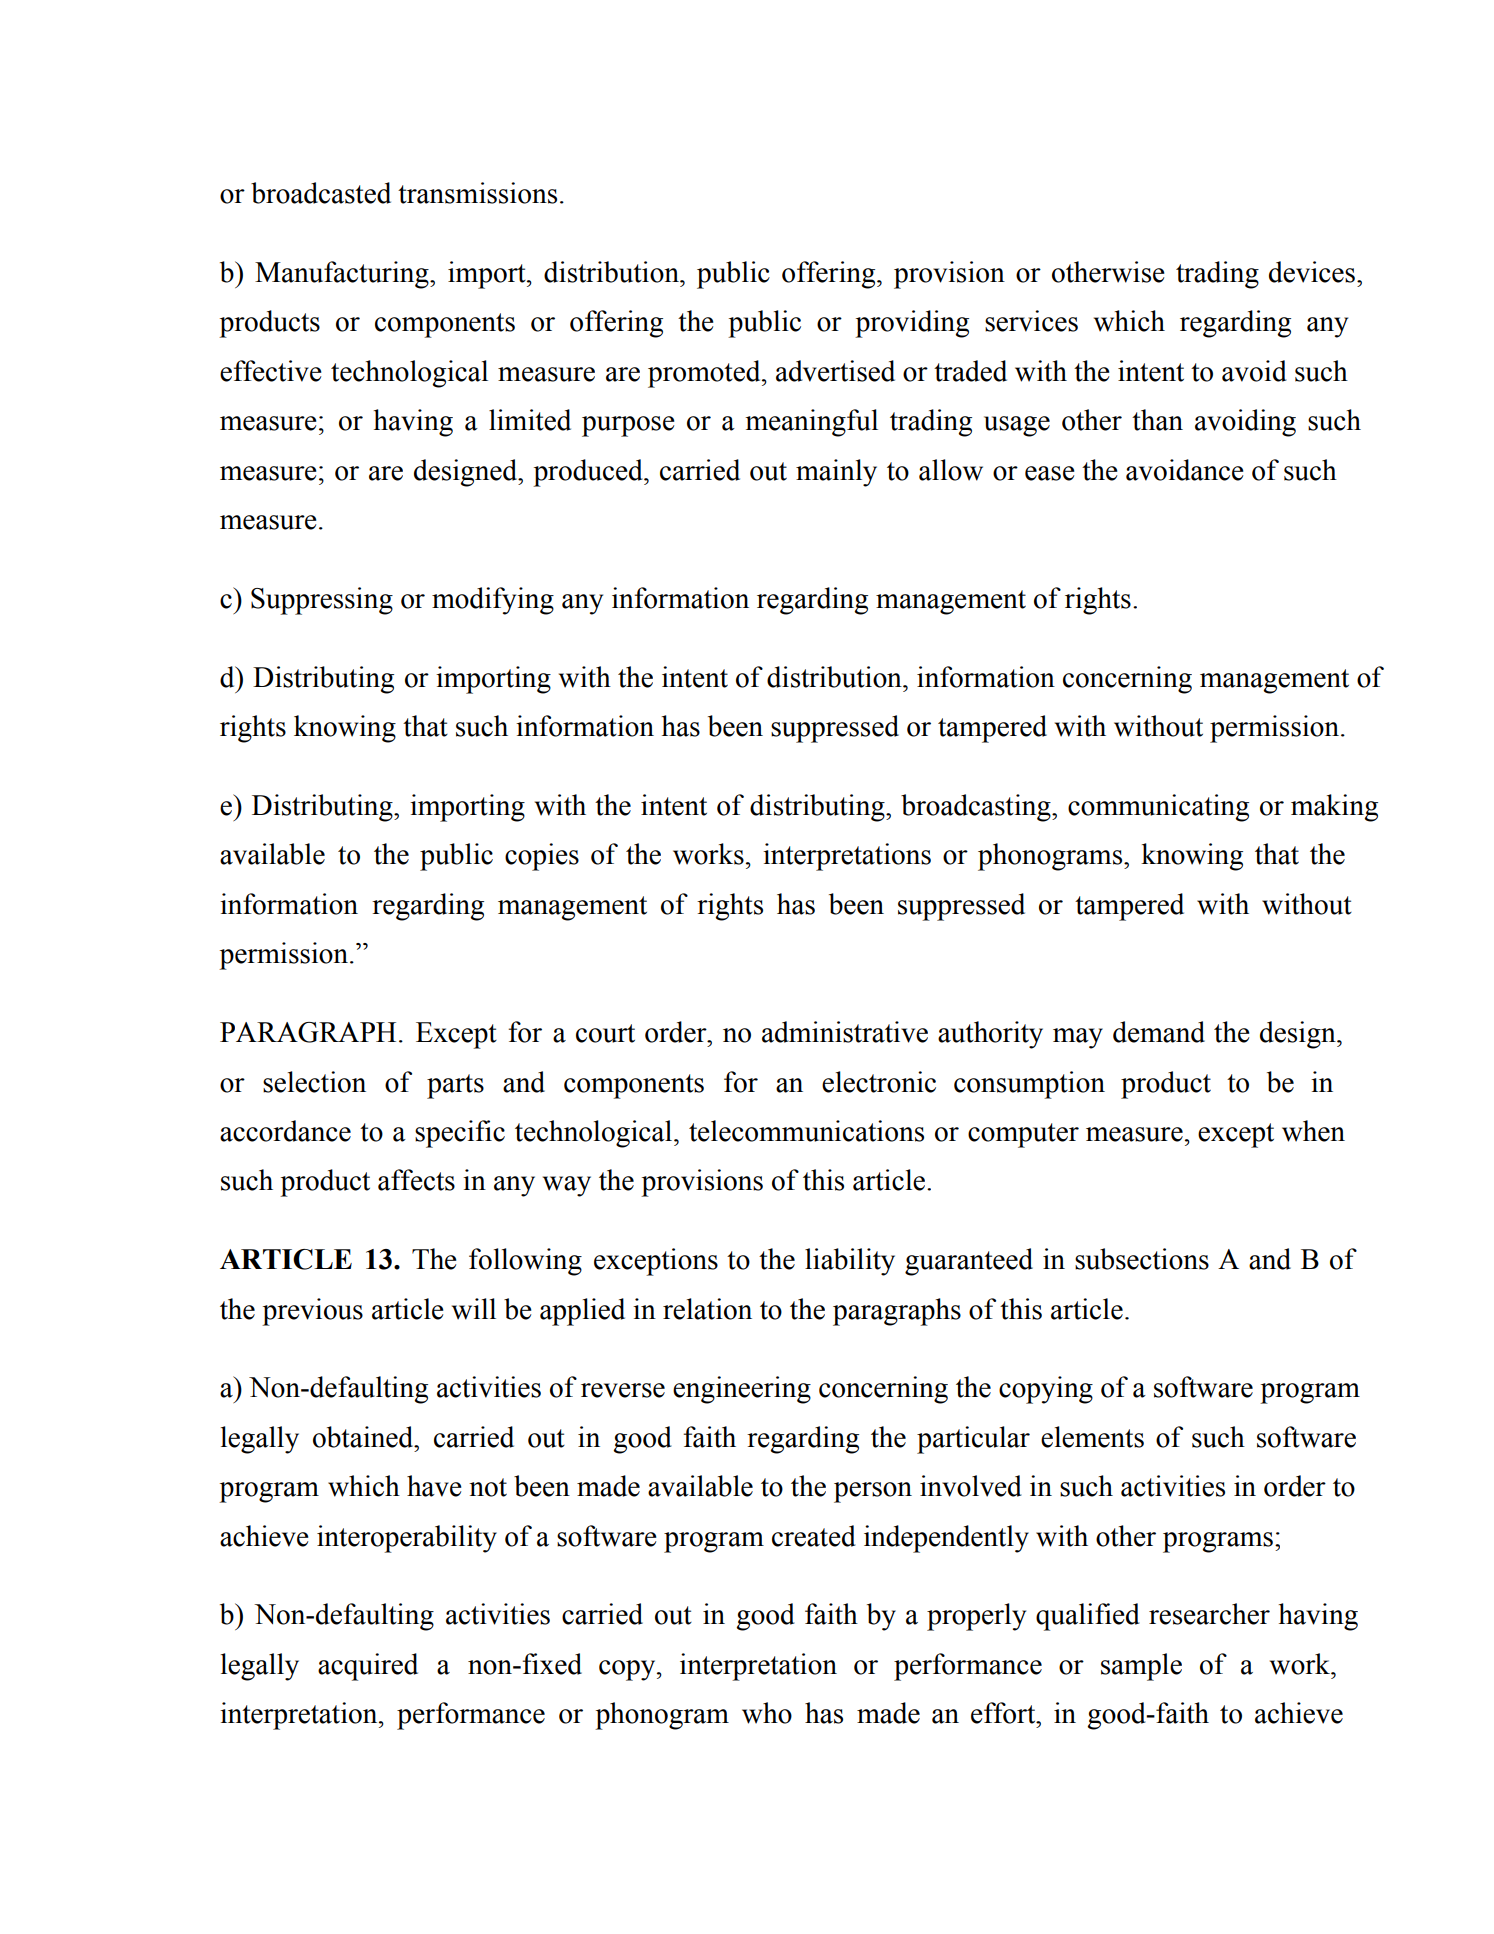 This page has width=1494, height=1934. I want to click on affects, so click(416, 1180).
